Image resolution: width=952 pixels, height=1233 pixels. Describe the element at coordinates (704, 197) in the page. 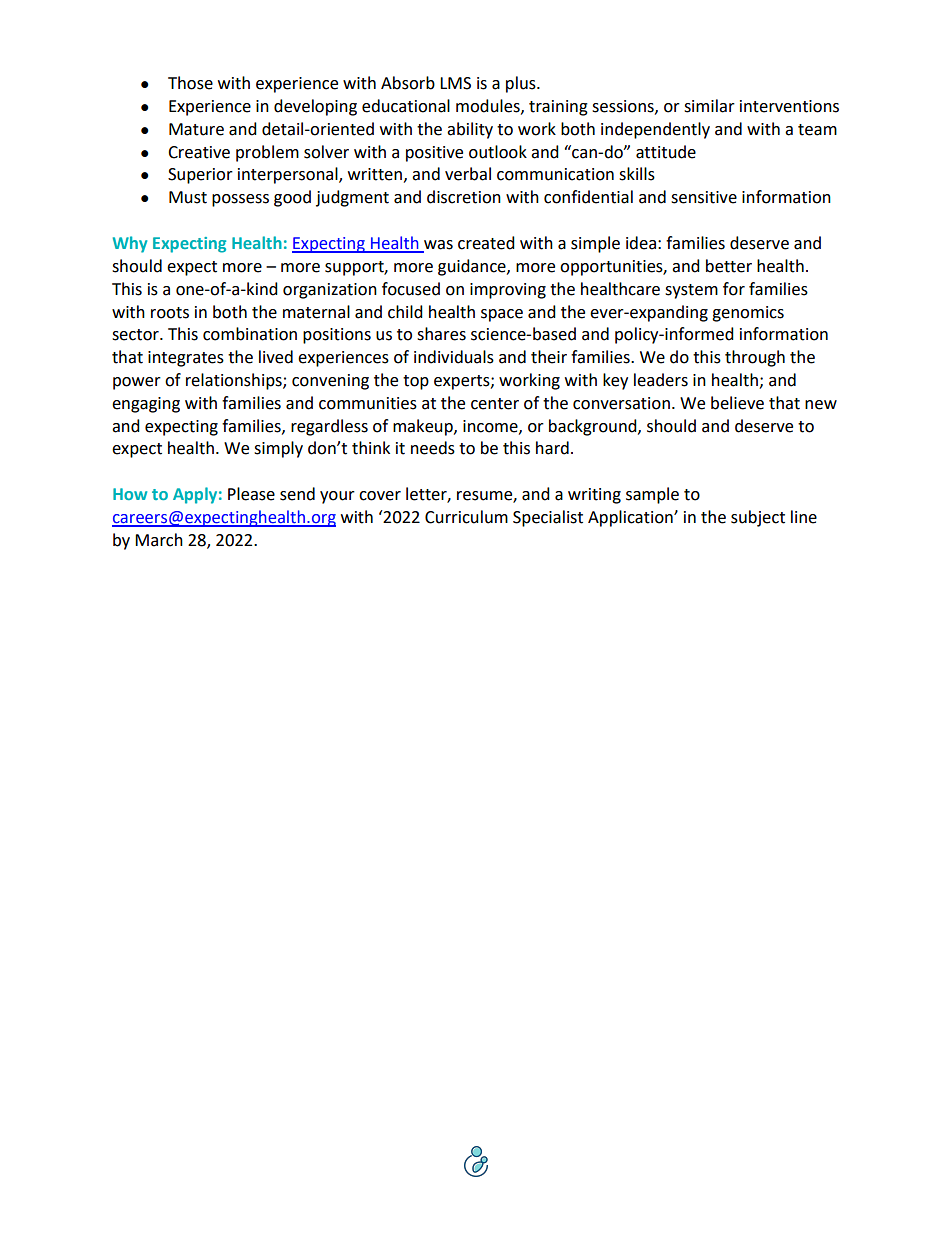

I see `sensitive` at that location.
